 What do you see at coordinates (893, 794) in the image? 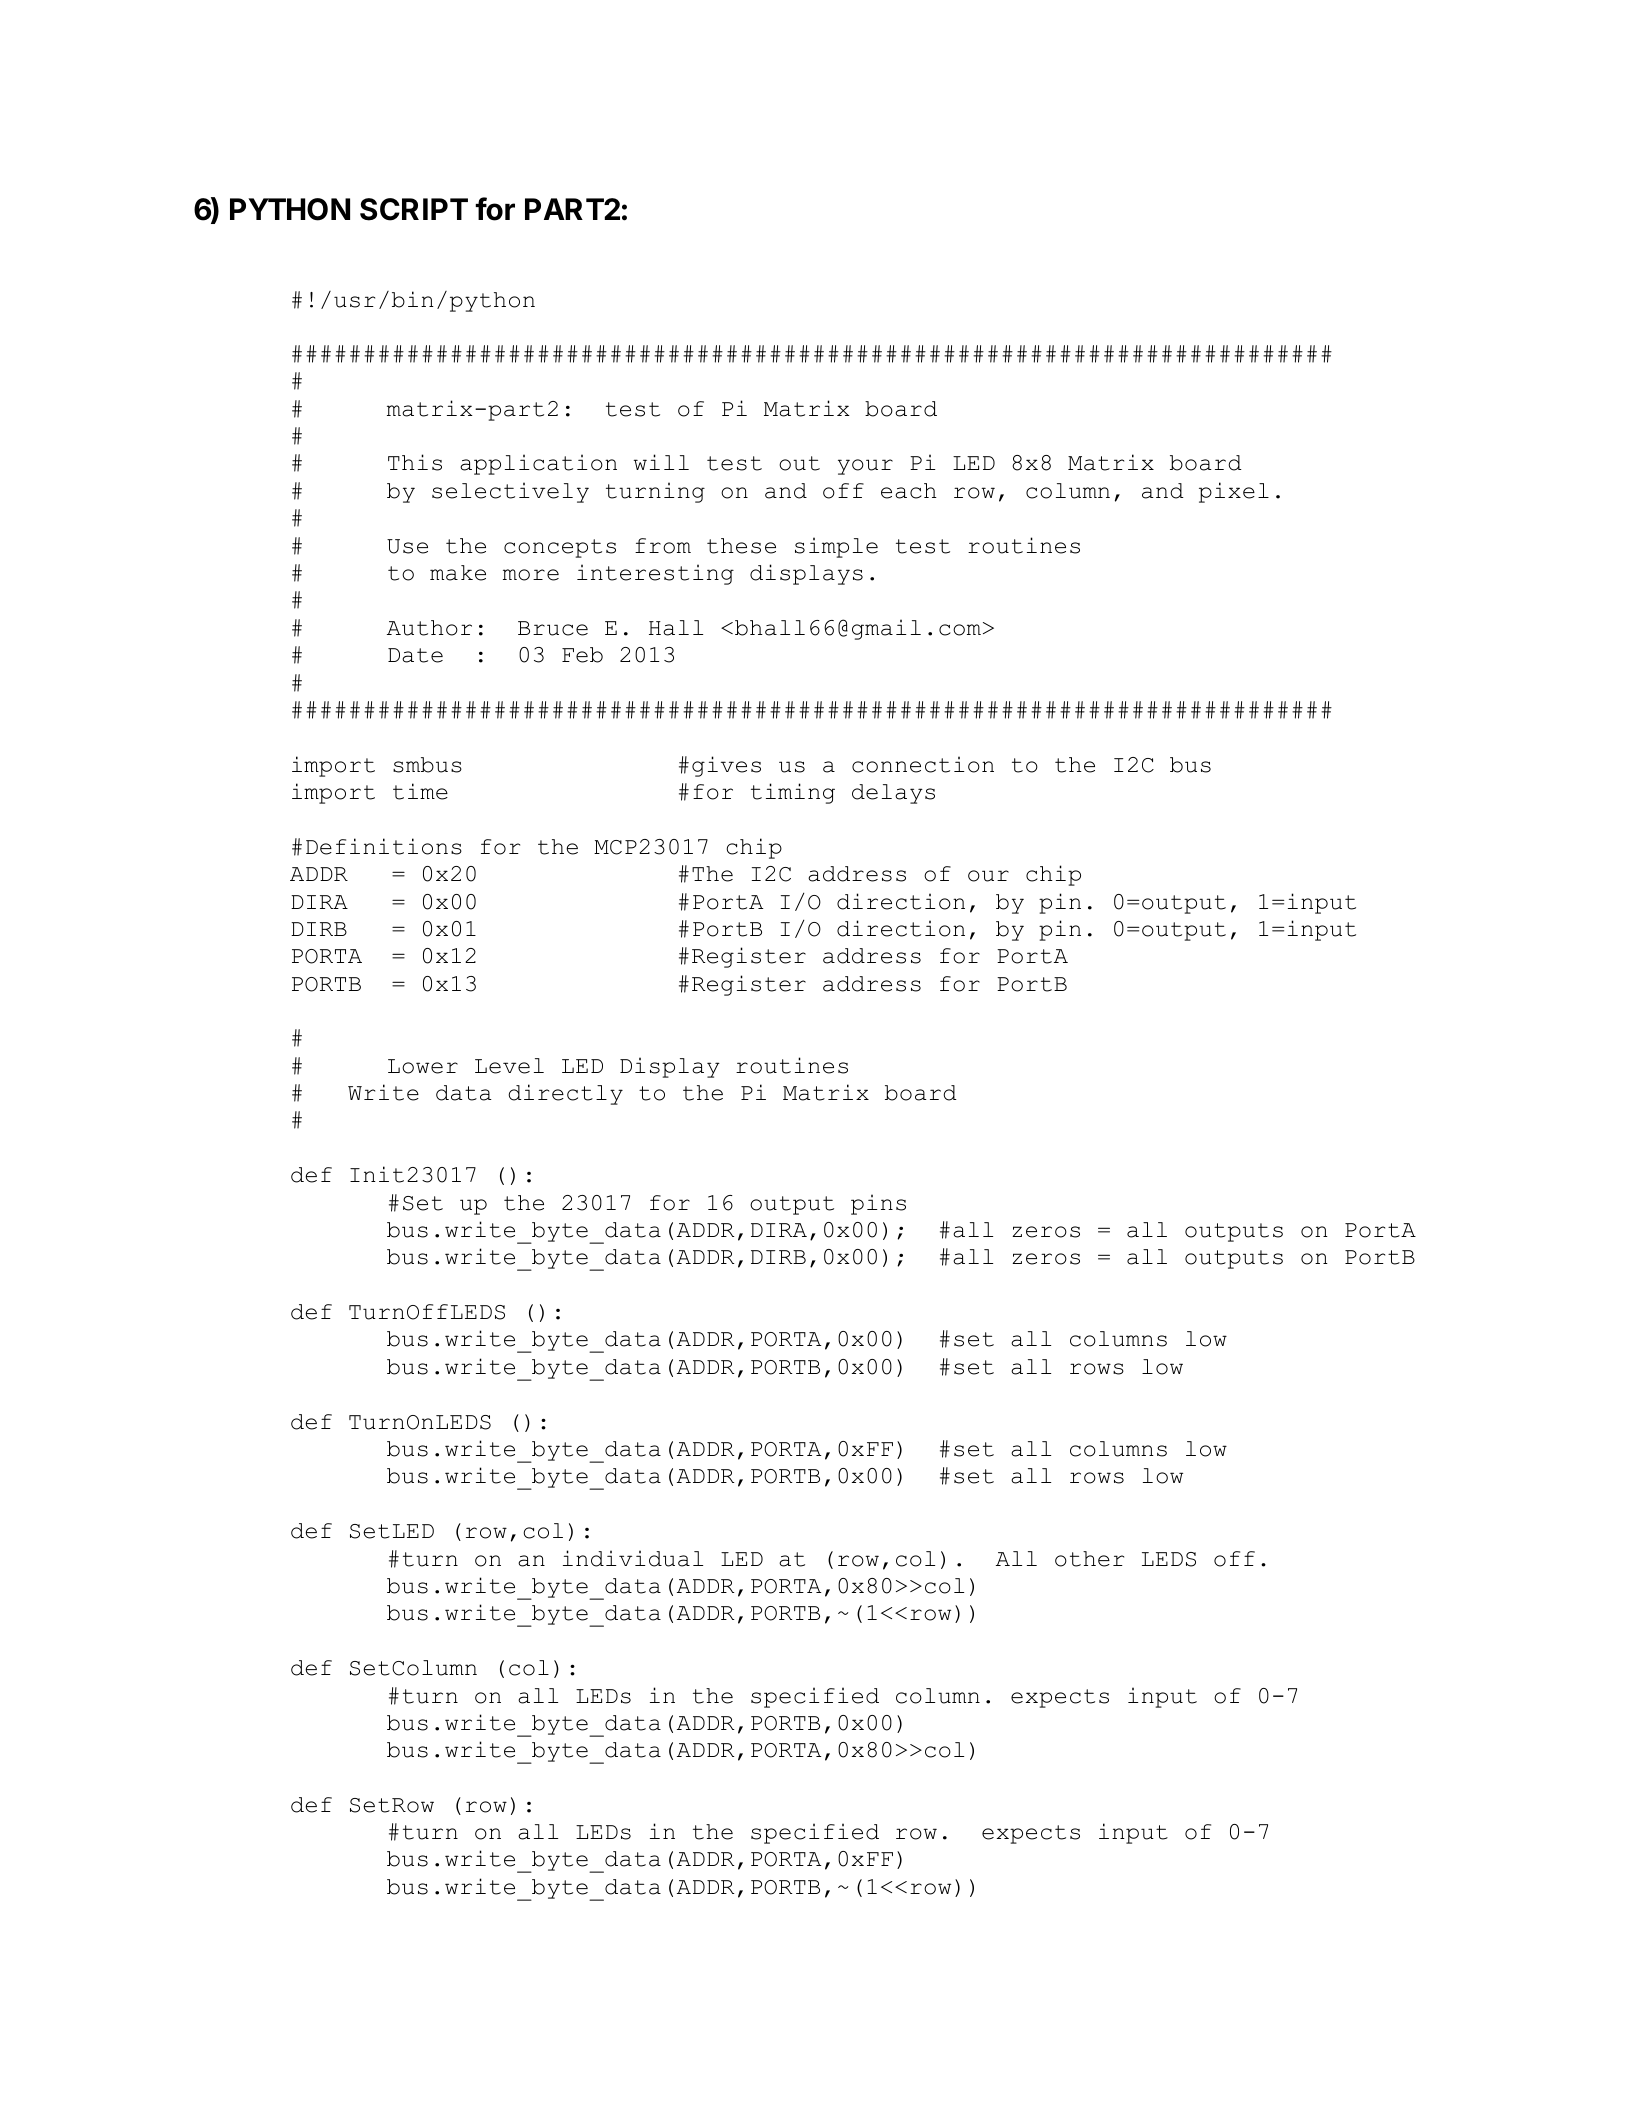
I see `delays` at bounding box center [893, 794].
